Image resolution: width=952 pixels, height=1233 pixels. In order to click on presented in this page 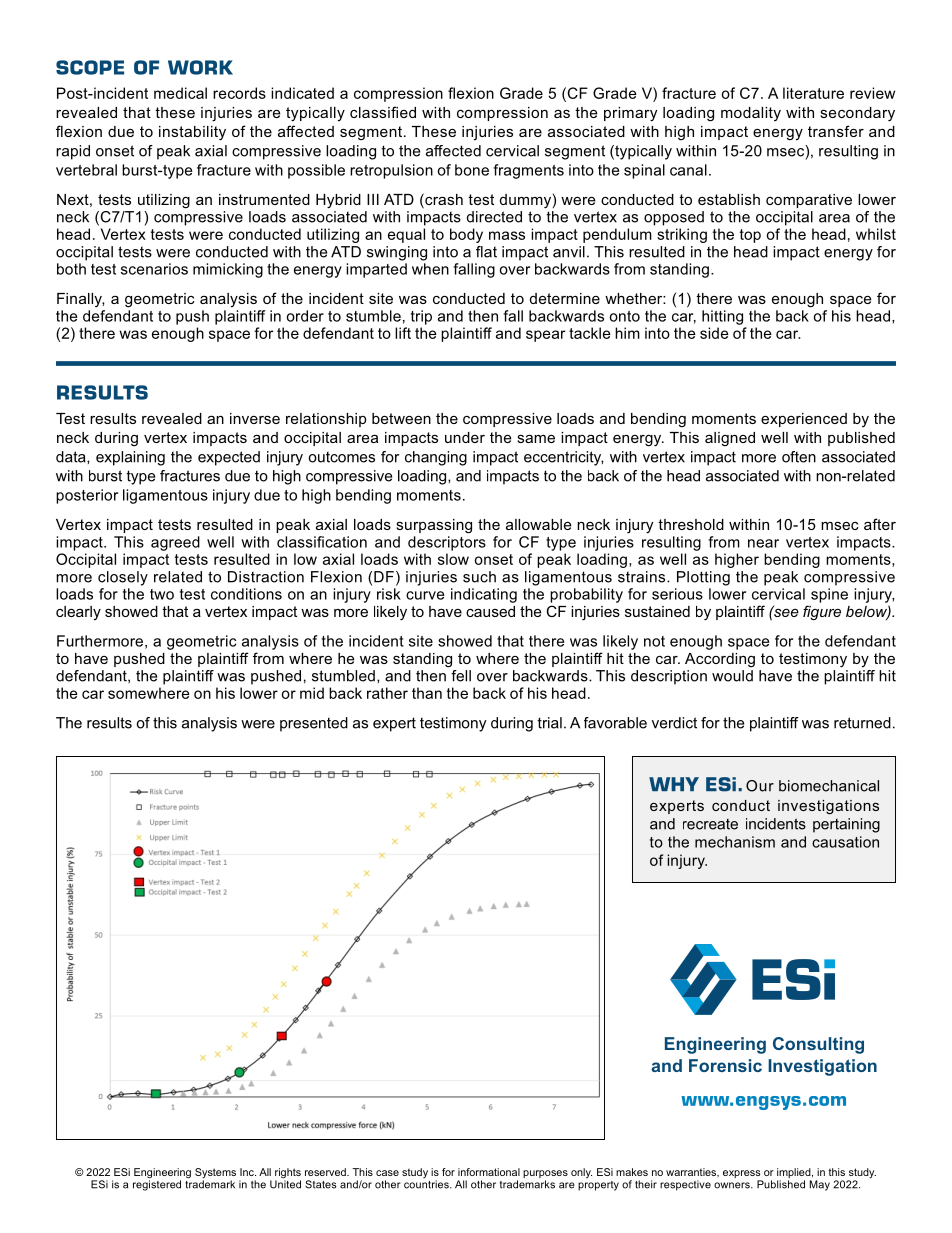, I will do `click(314, 724)`.
